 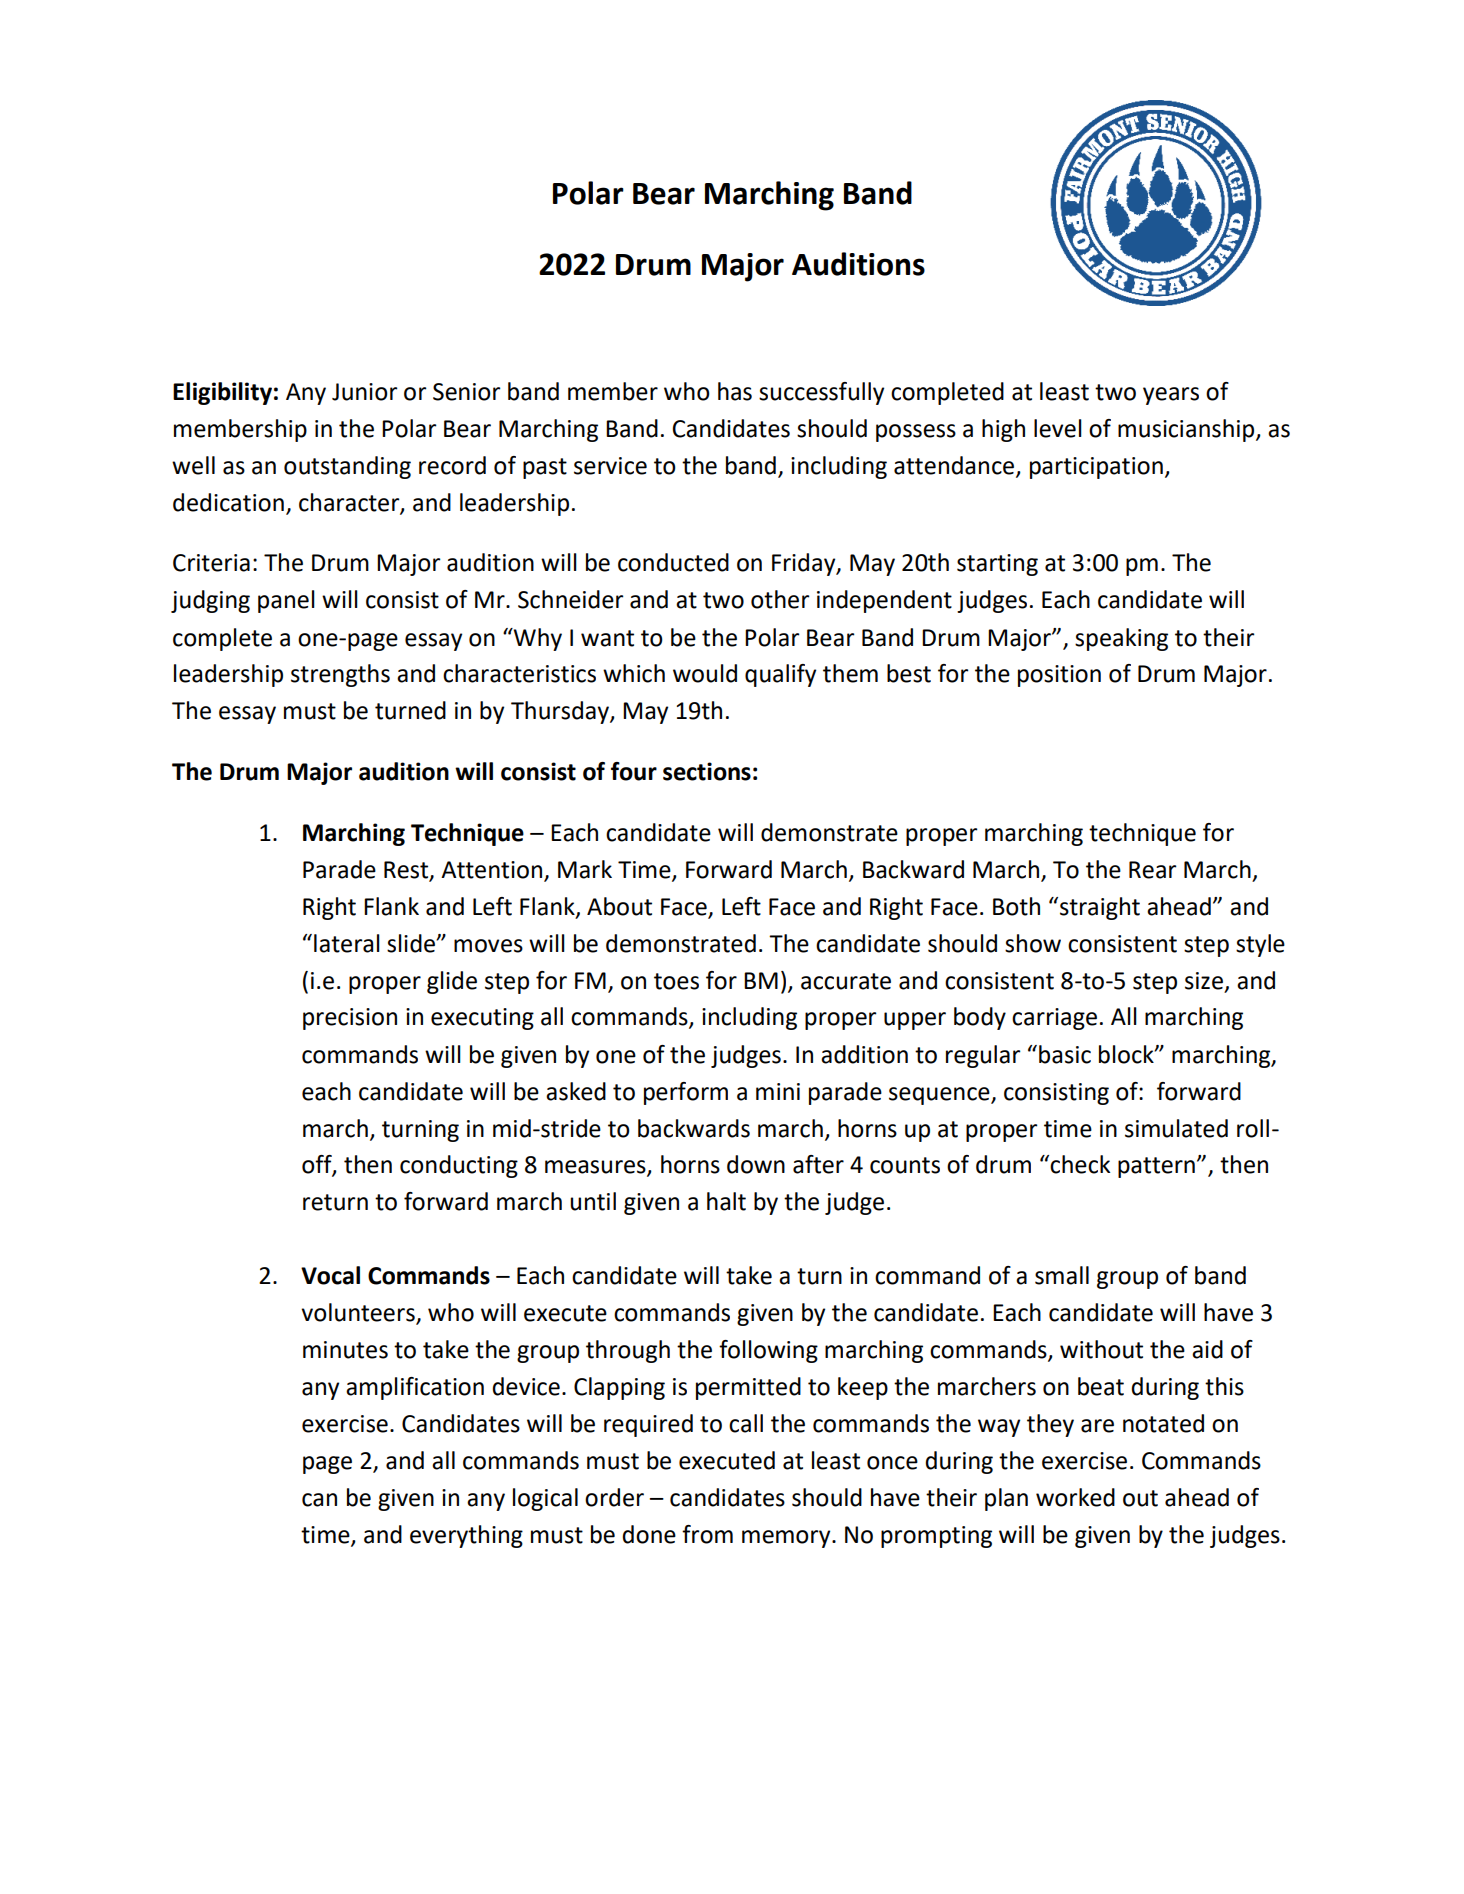 I want to click on Junior, so click(x=365, y=392).
